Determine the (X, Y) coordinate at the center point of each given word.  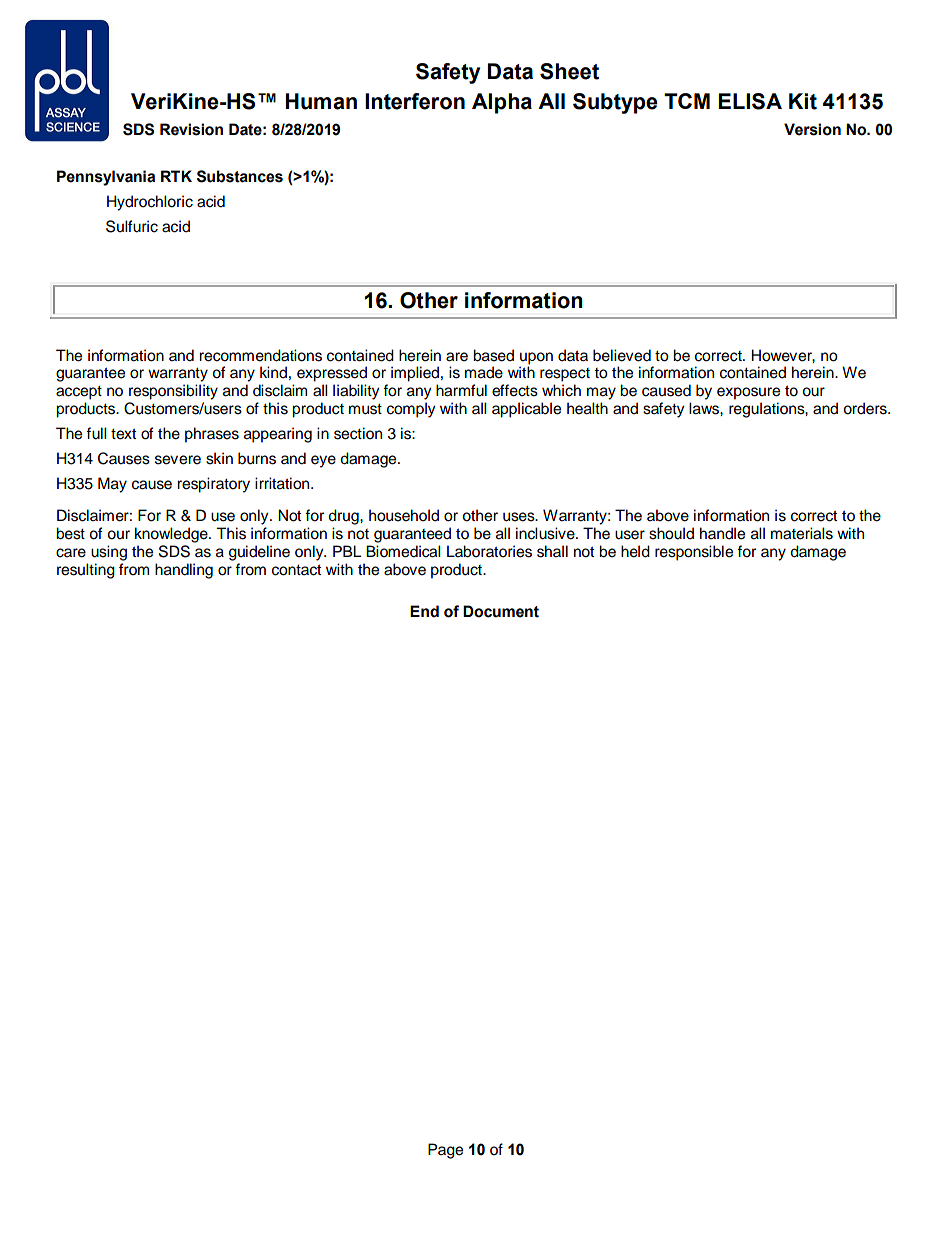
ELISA (750, 101)
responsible (694, 553)
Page (445, 1151)
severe (178, 460)
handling (184, 571)
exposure (748, 393)
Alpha (502, 103)
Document (501, 611)
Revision (191, 129)
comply (411, 410)
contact (296, 570)
